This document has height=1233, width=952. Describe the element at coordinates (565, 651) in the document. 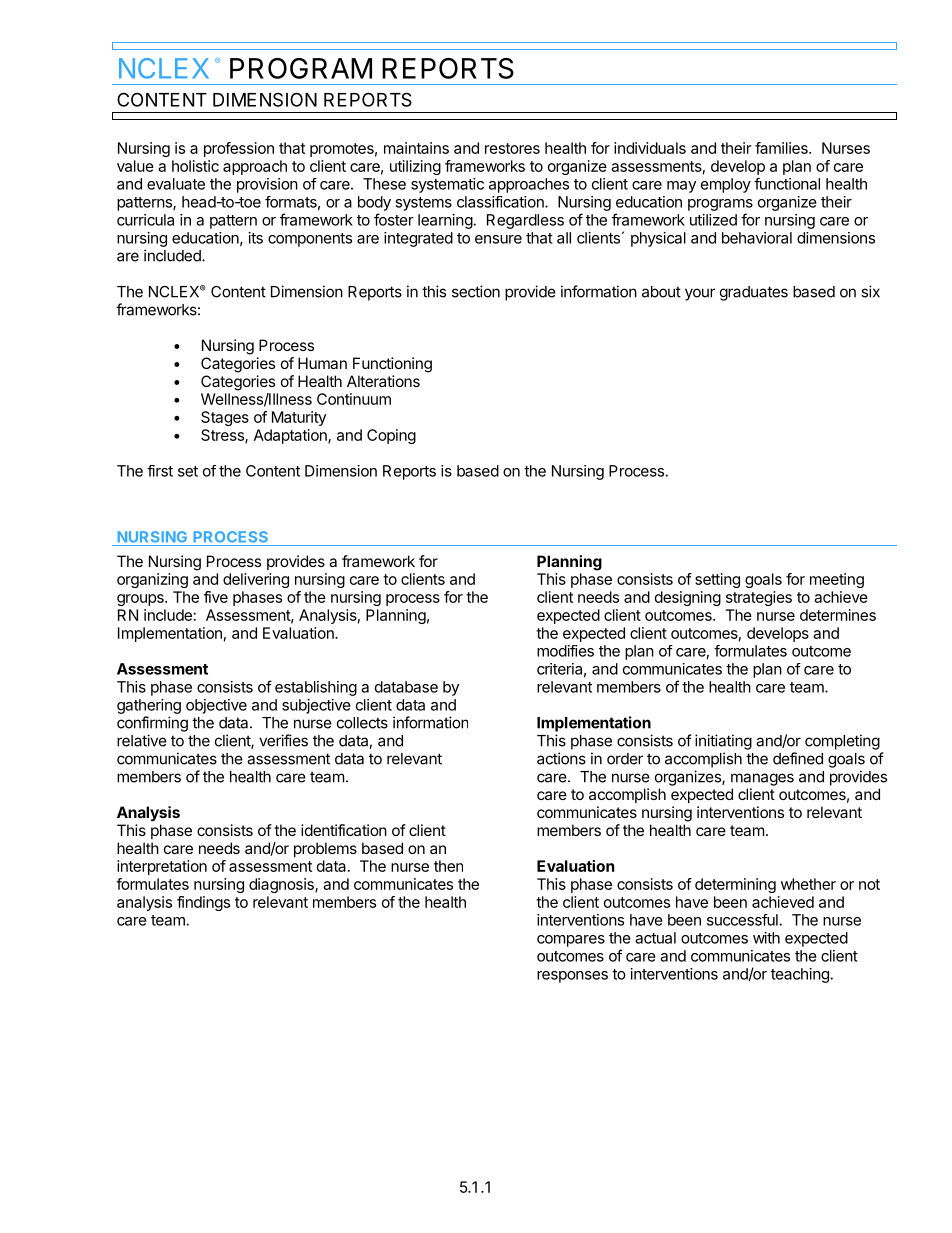

I see `modifies` at that location.
